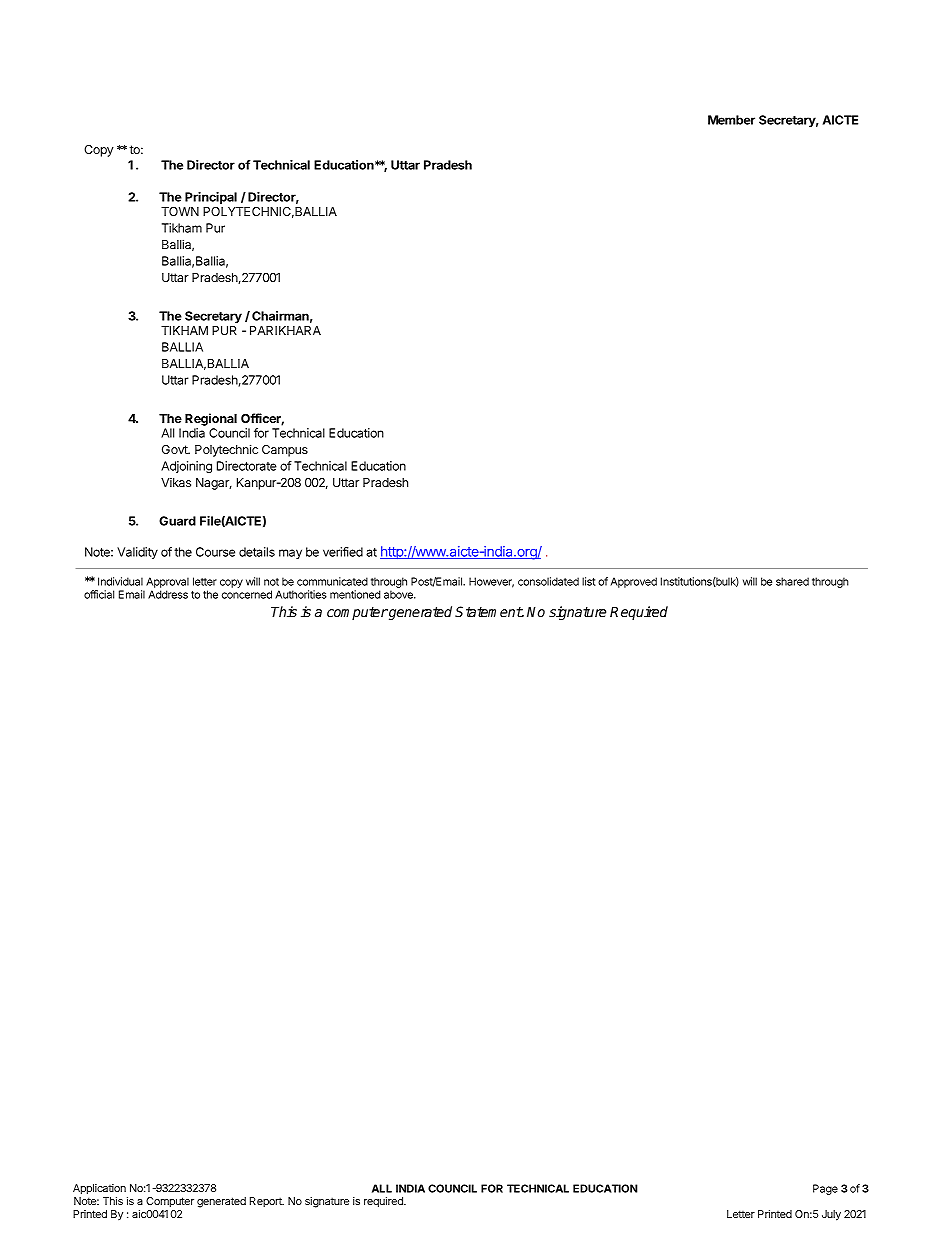  Describe the element at coordinates (634, 582) in the document. I see `Approved` at that location.
